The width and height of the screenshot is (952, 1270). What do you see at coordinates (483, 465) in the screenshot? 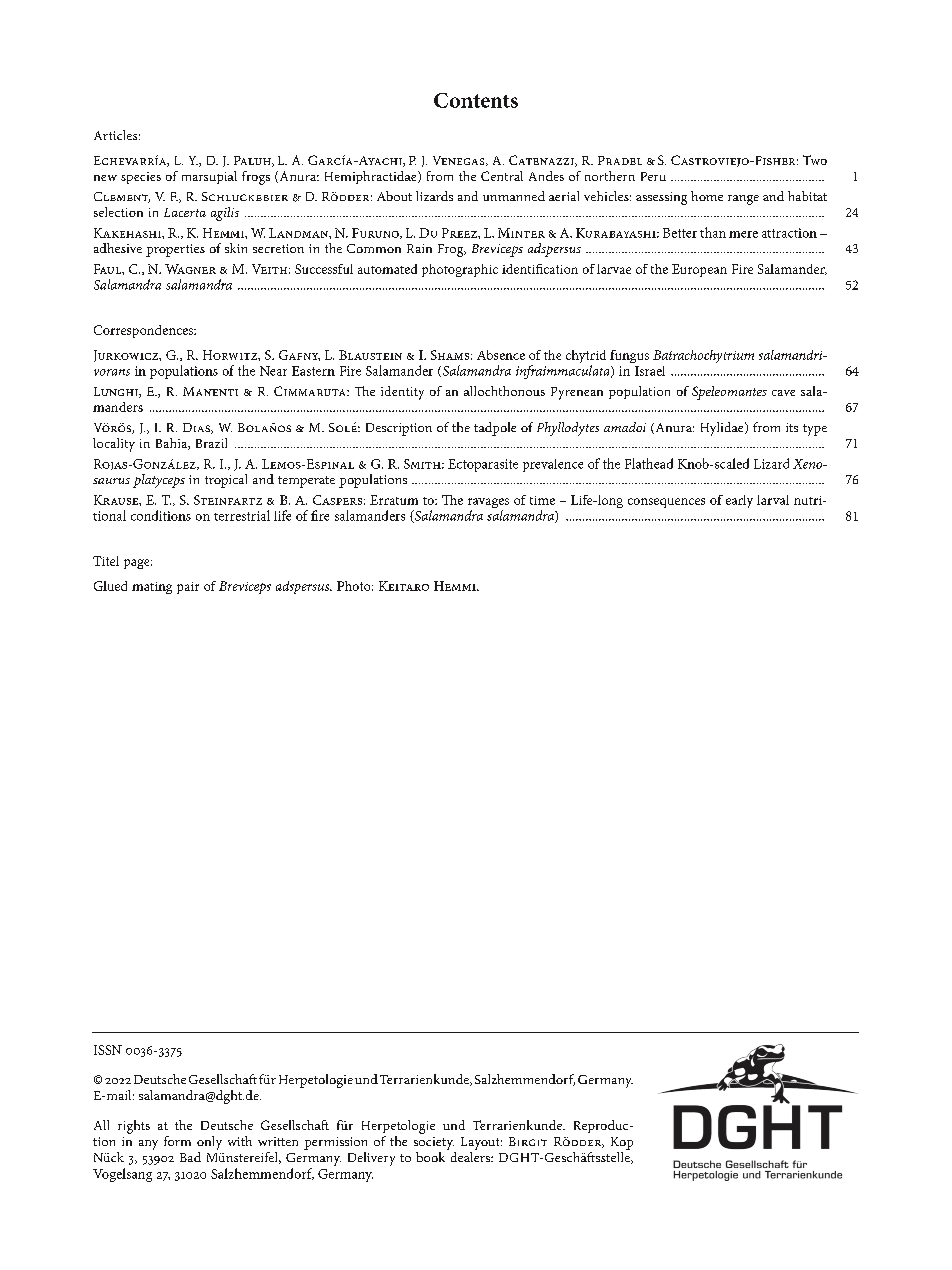
I see `Ectoparasite` at bounding box center [483, 465].
